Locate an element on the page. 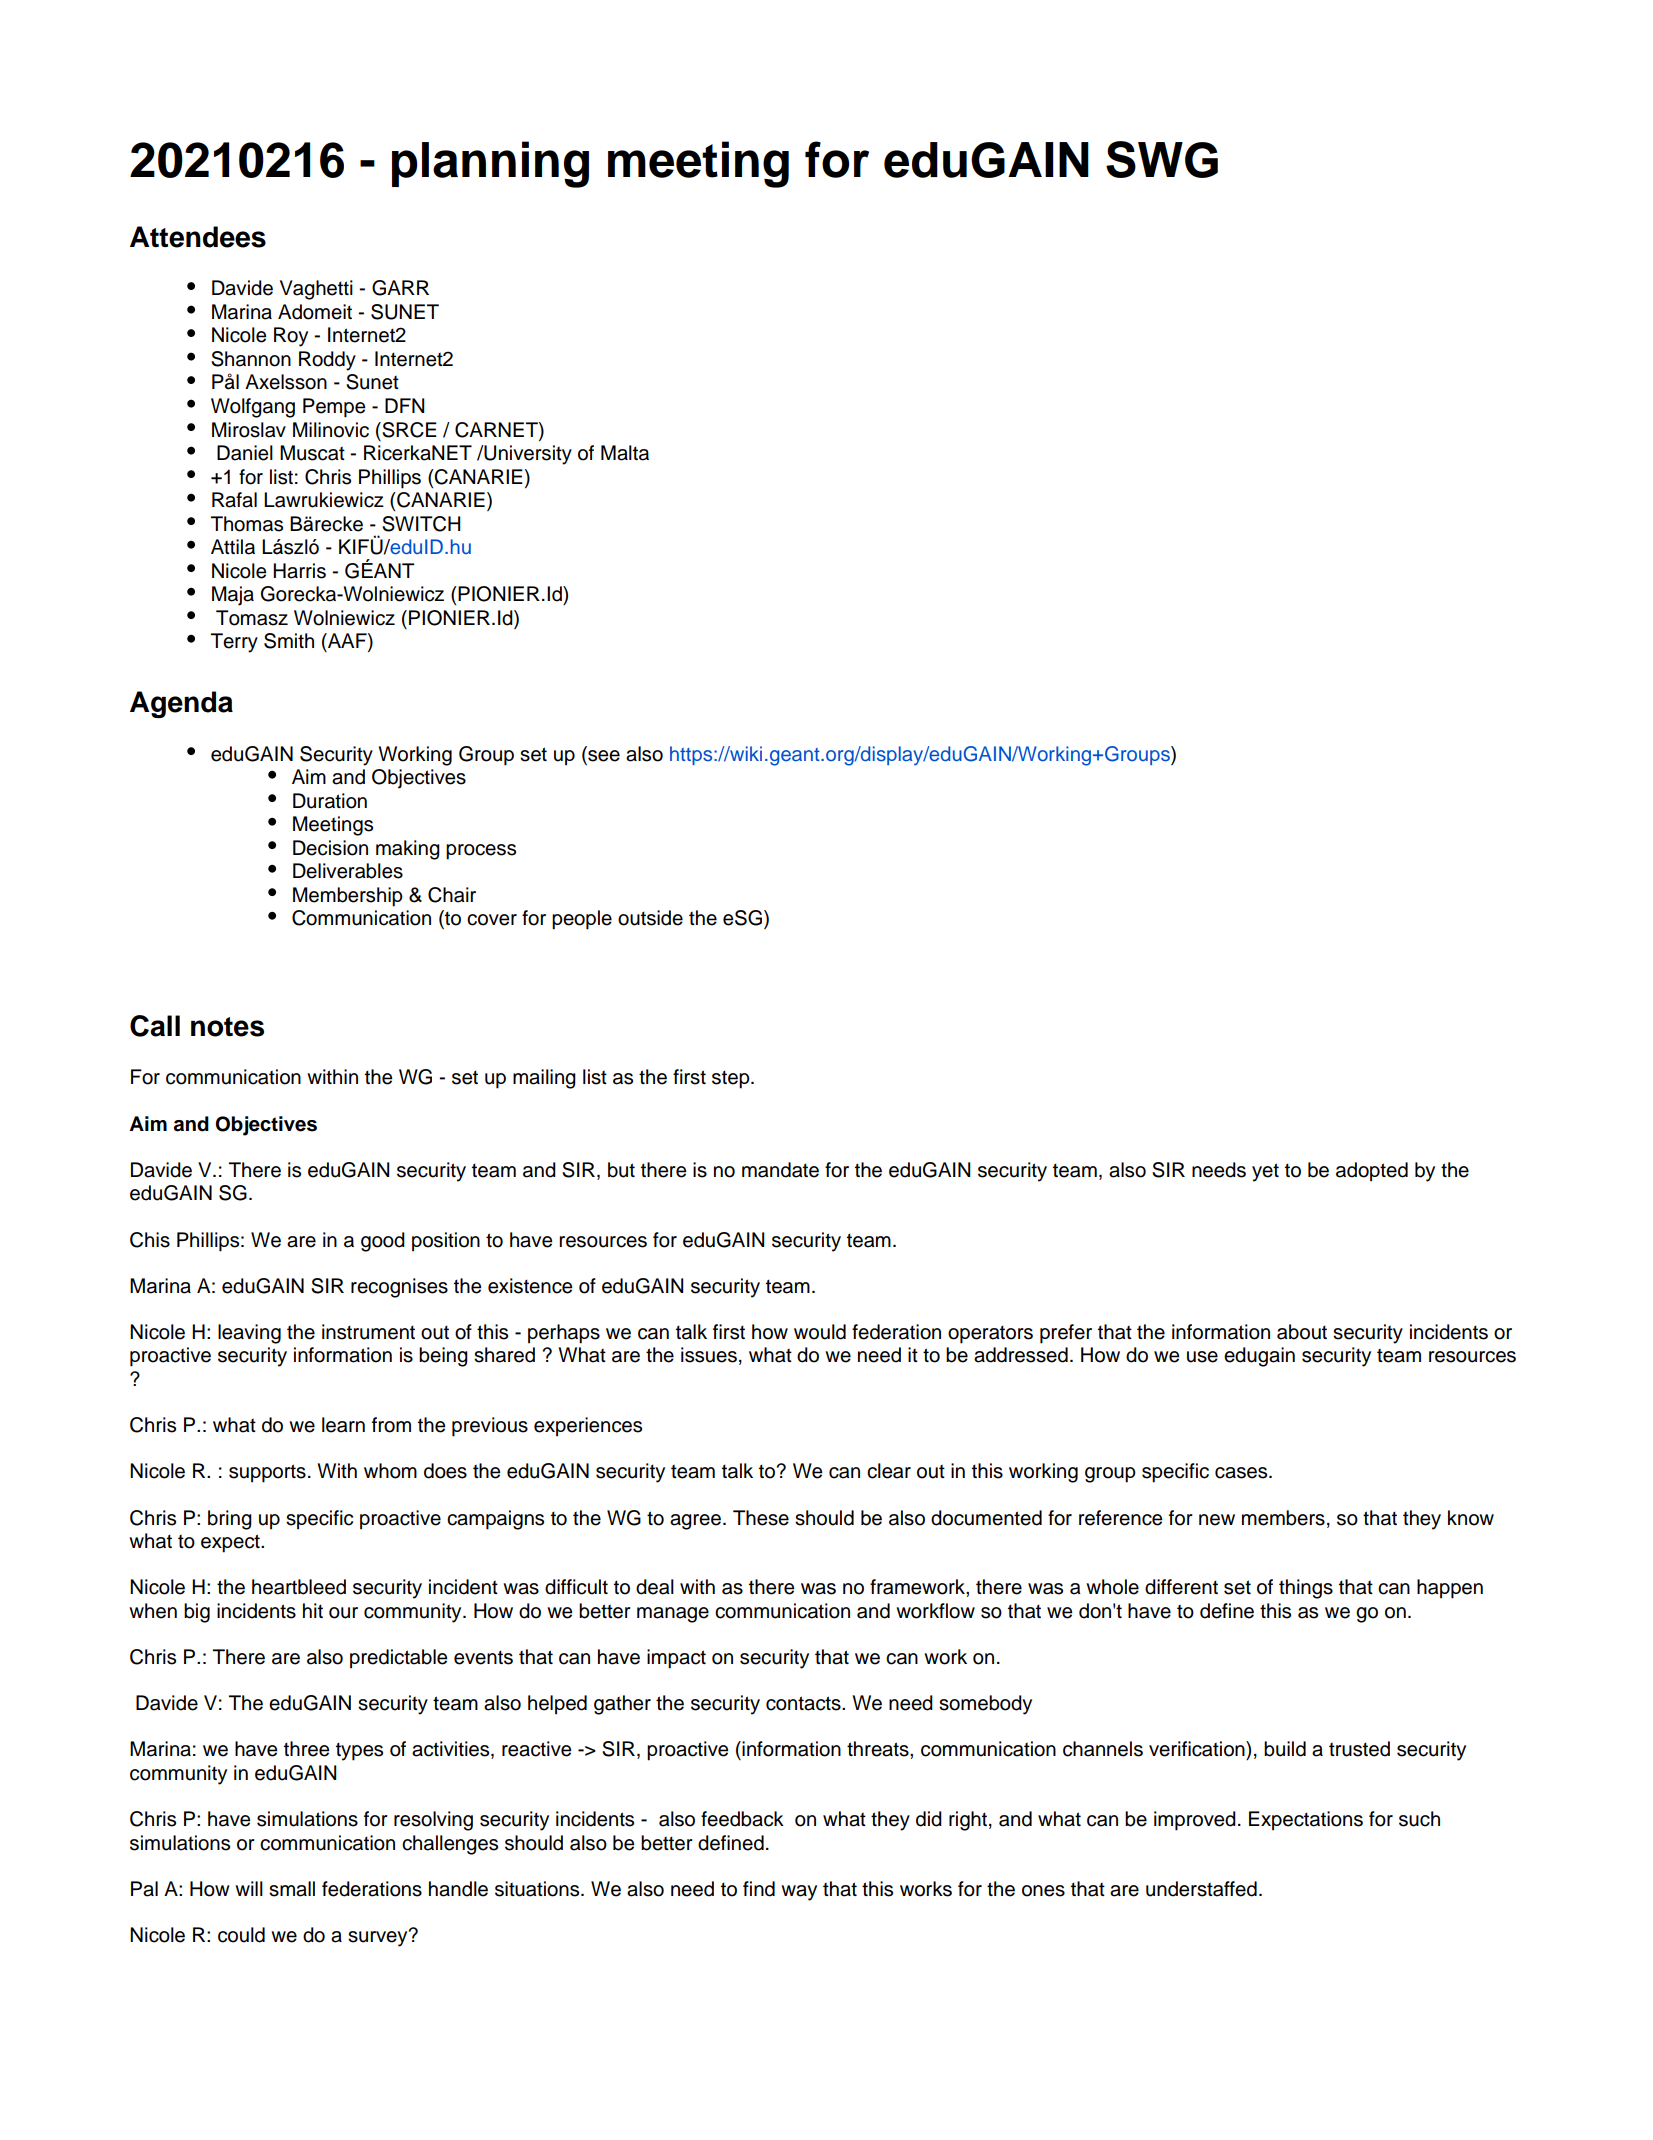 Image resolution: width=1653 pixels, height=2140 pixels. notes is located at coordinates (227, 1027).
